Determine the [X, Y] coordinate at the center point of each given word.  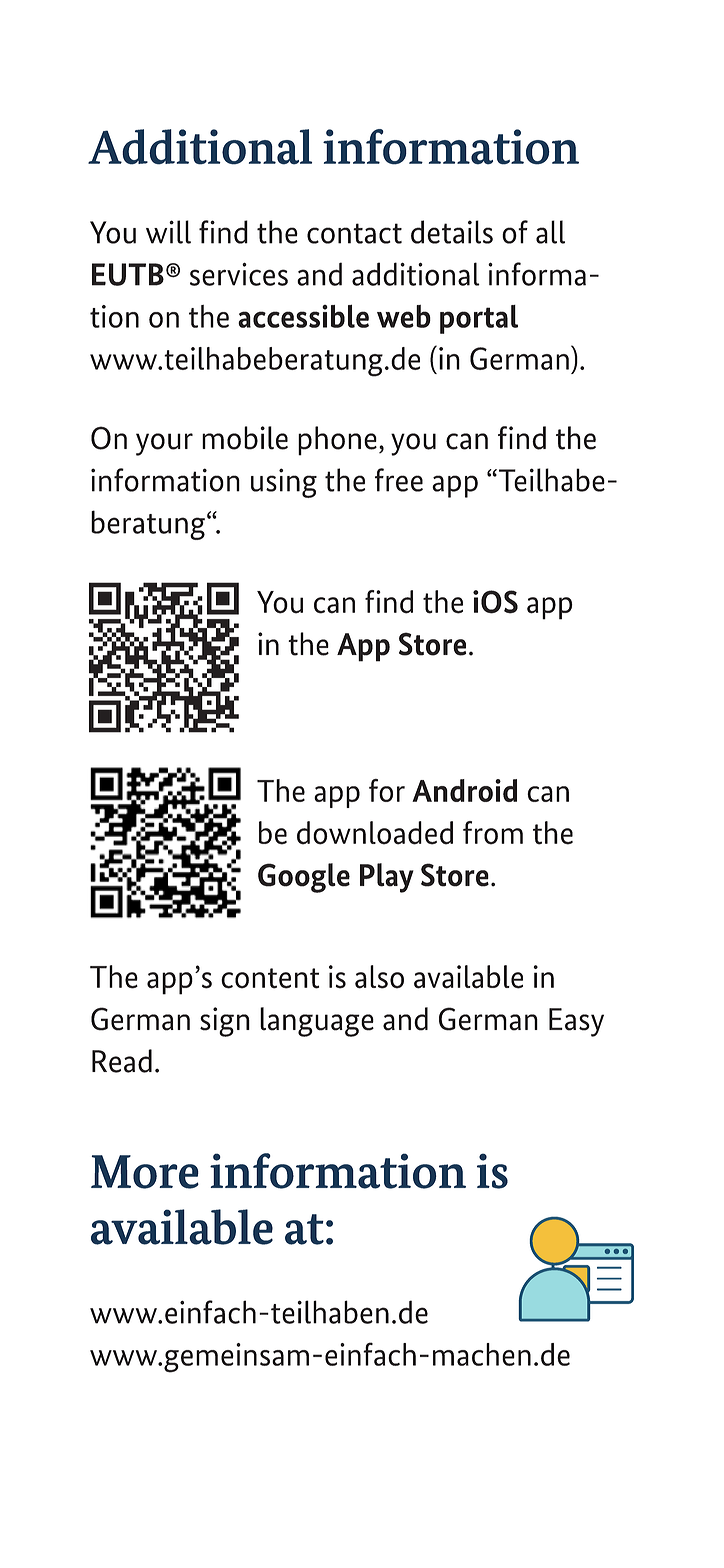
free [399, 480]
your [164, 444]
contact [354, 233]
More [145, 1172]
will [168, 232]
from [493, 833]
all [550, 232]
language [317, 1022]
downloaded [375, 833]
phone [337, 441]
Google [304, 878]
